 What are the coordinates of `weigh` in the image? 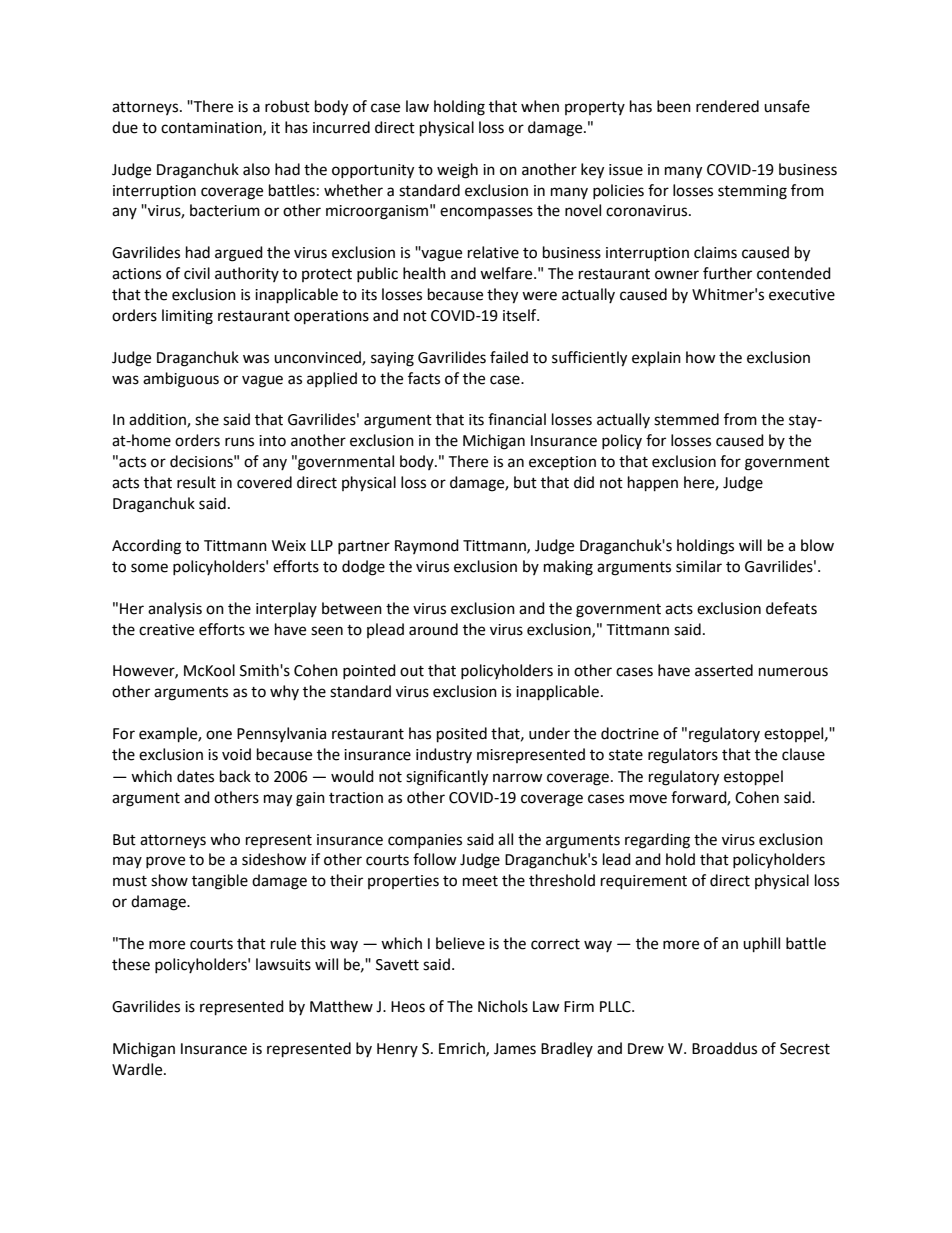 It's located at (457, 171).
